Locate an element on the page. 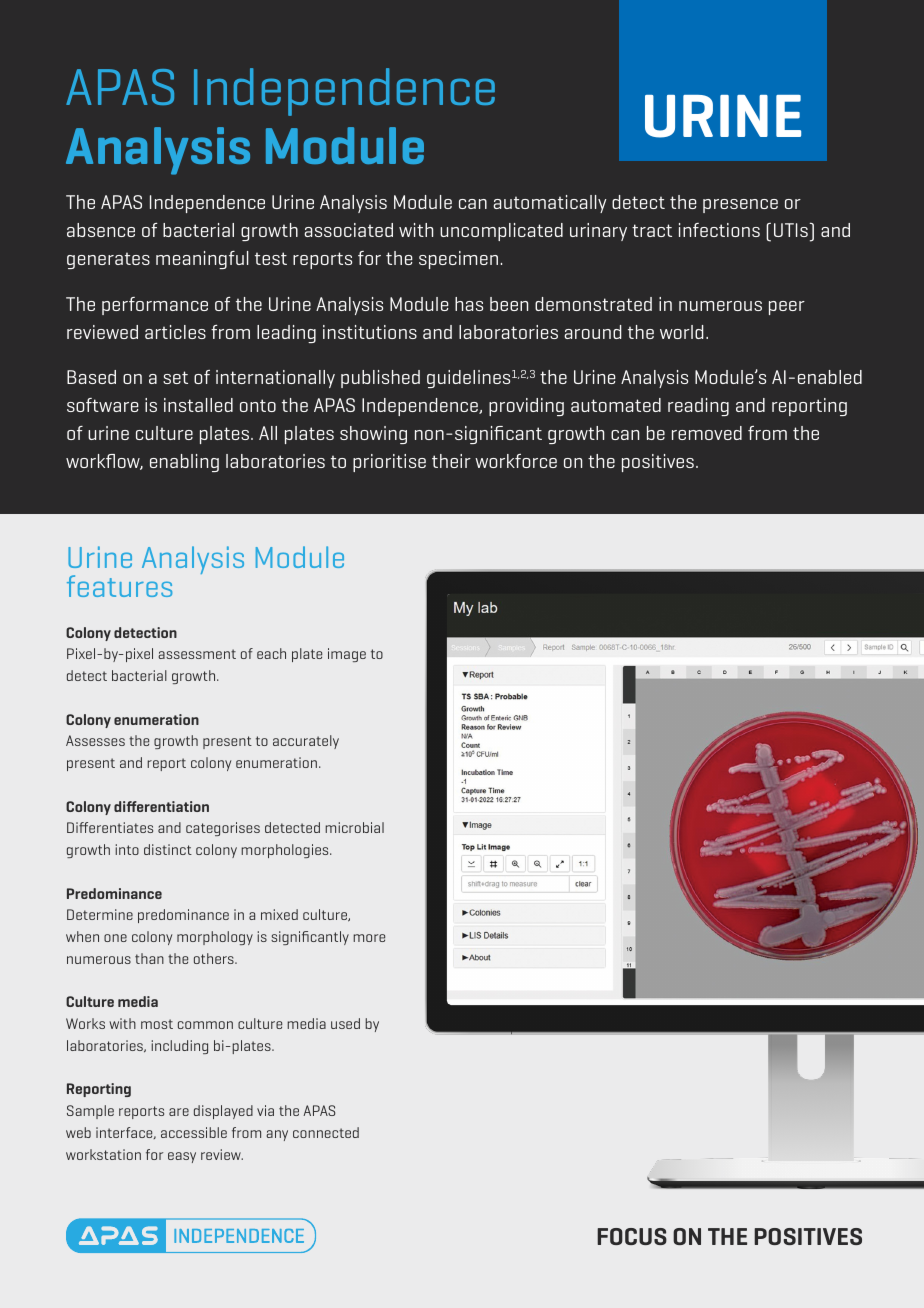 The image size is (924, 1308). removed is located at coordinates (707, 433).
